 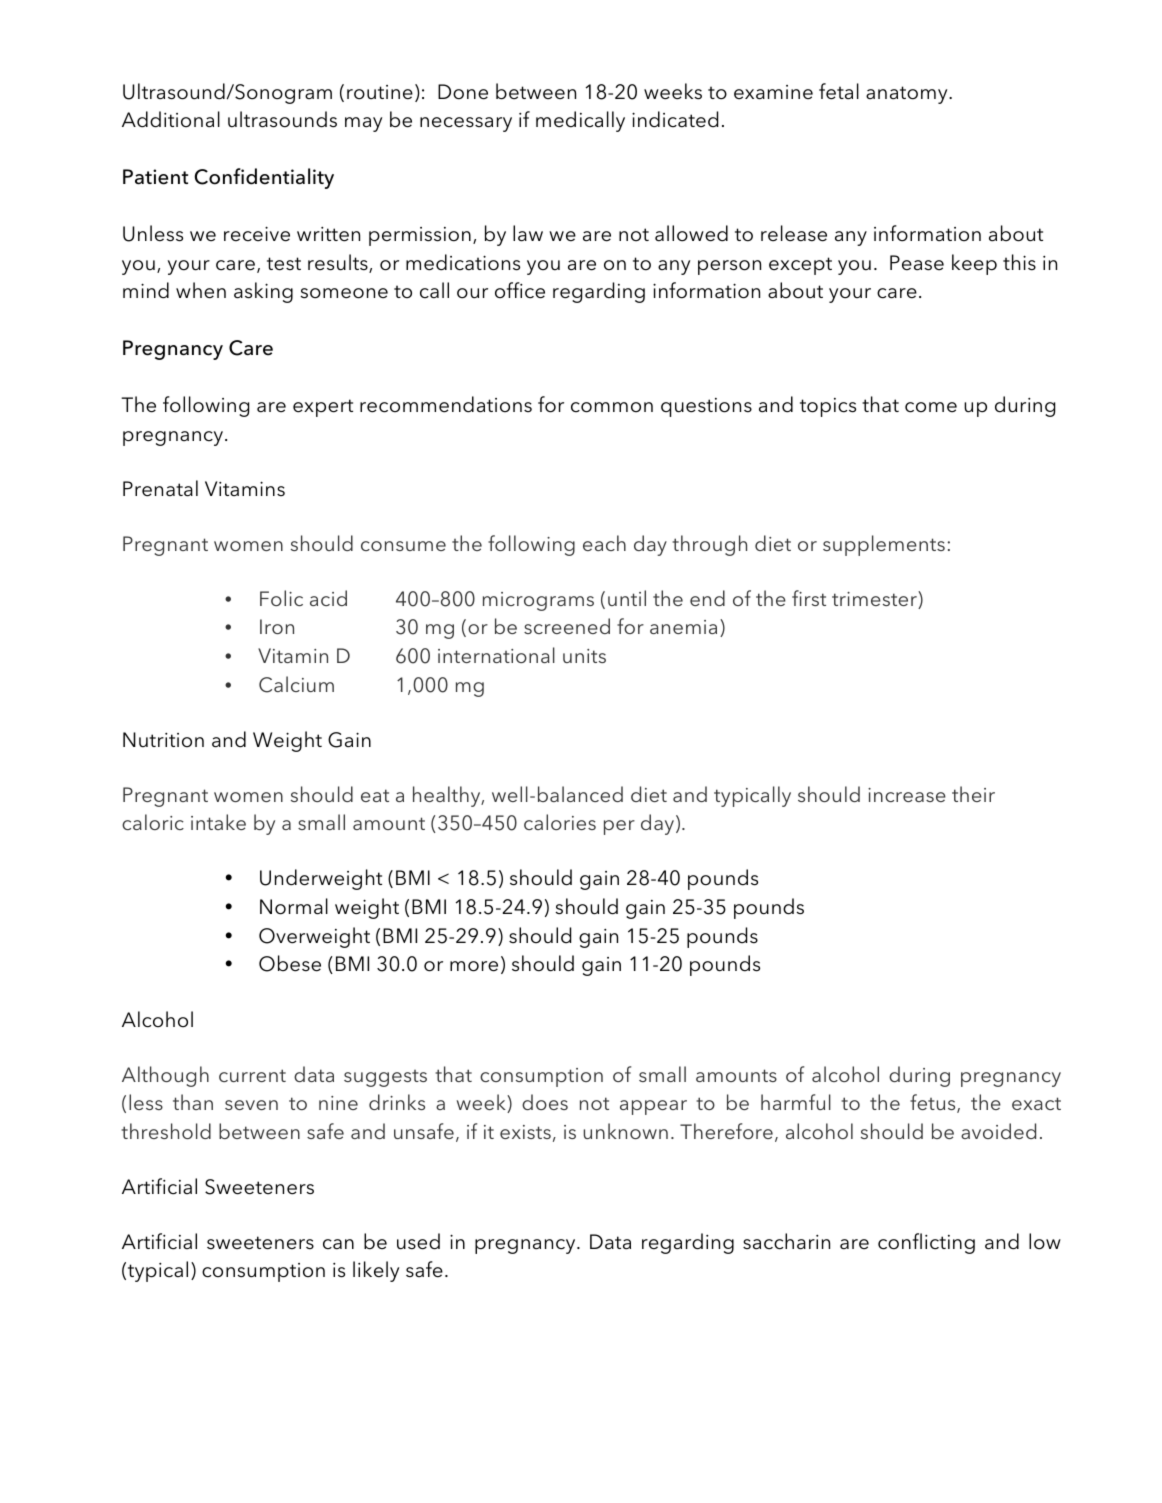 What do you see at coordinates (926, 1243) in the image?
I see `conflicting` at bounding box center [926, 1243].
